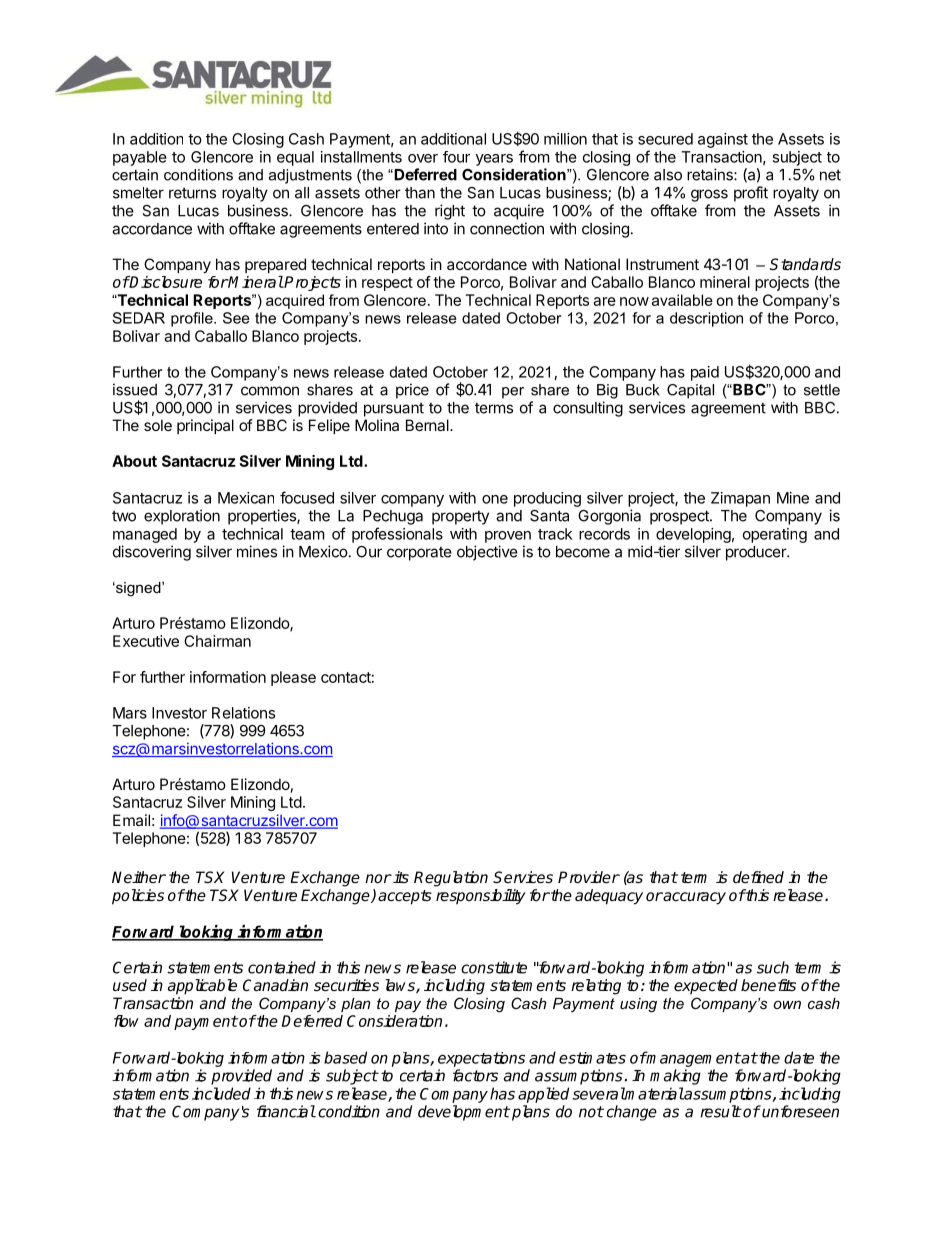  I want to click on objective, so click(487, 553).
